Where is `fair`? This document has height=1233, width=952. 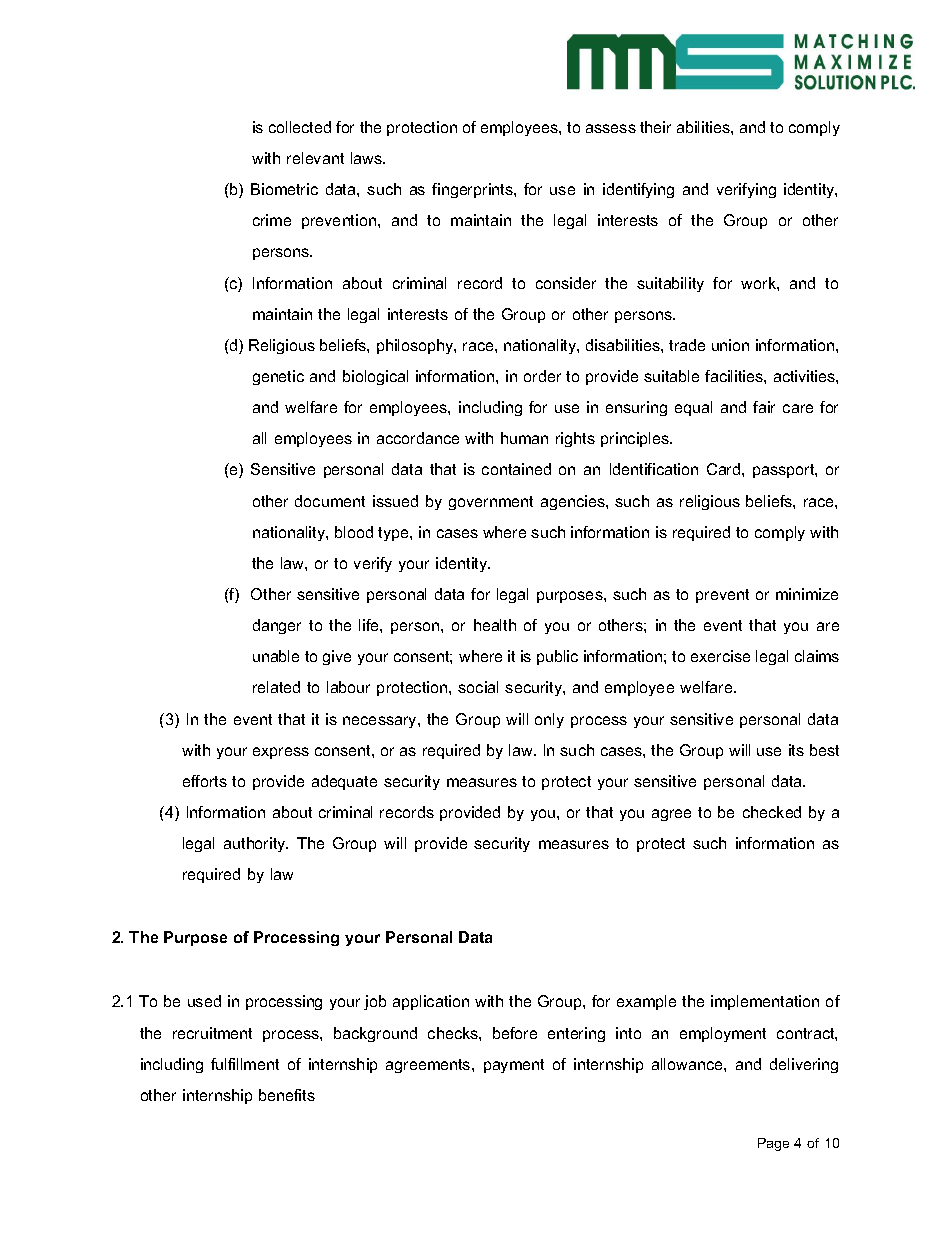 fair is located at coordinates (764, 407).
